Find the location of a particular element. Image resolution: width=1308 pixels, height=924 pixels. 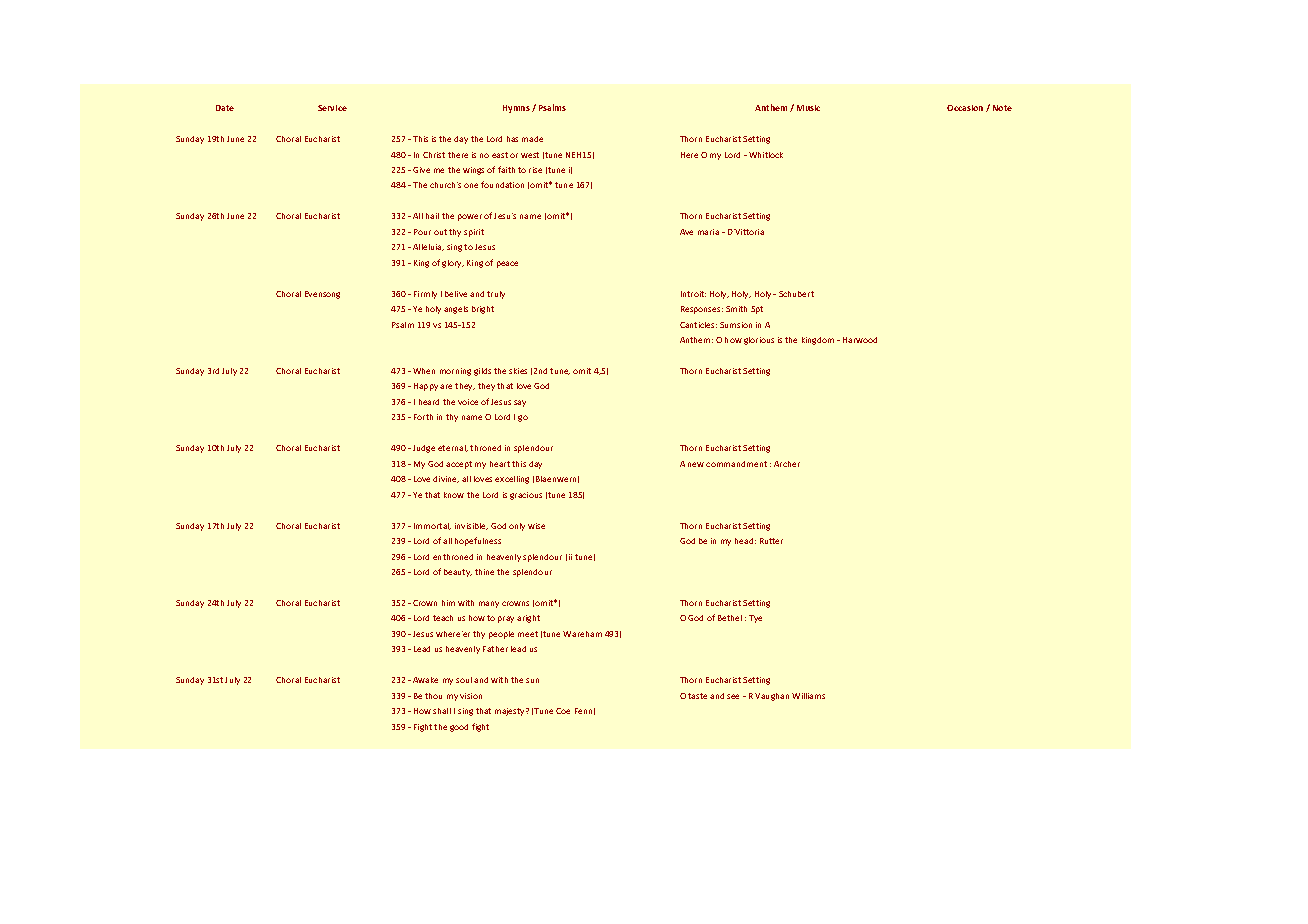

Rutter is located at coordinates (771, 541).
